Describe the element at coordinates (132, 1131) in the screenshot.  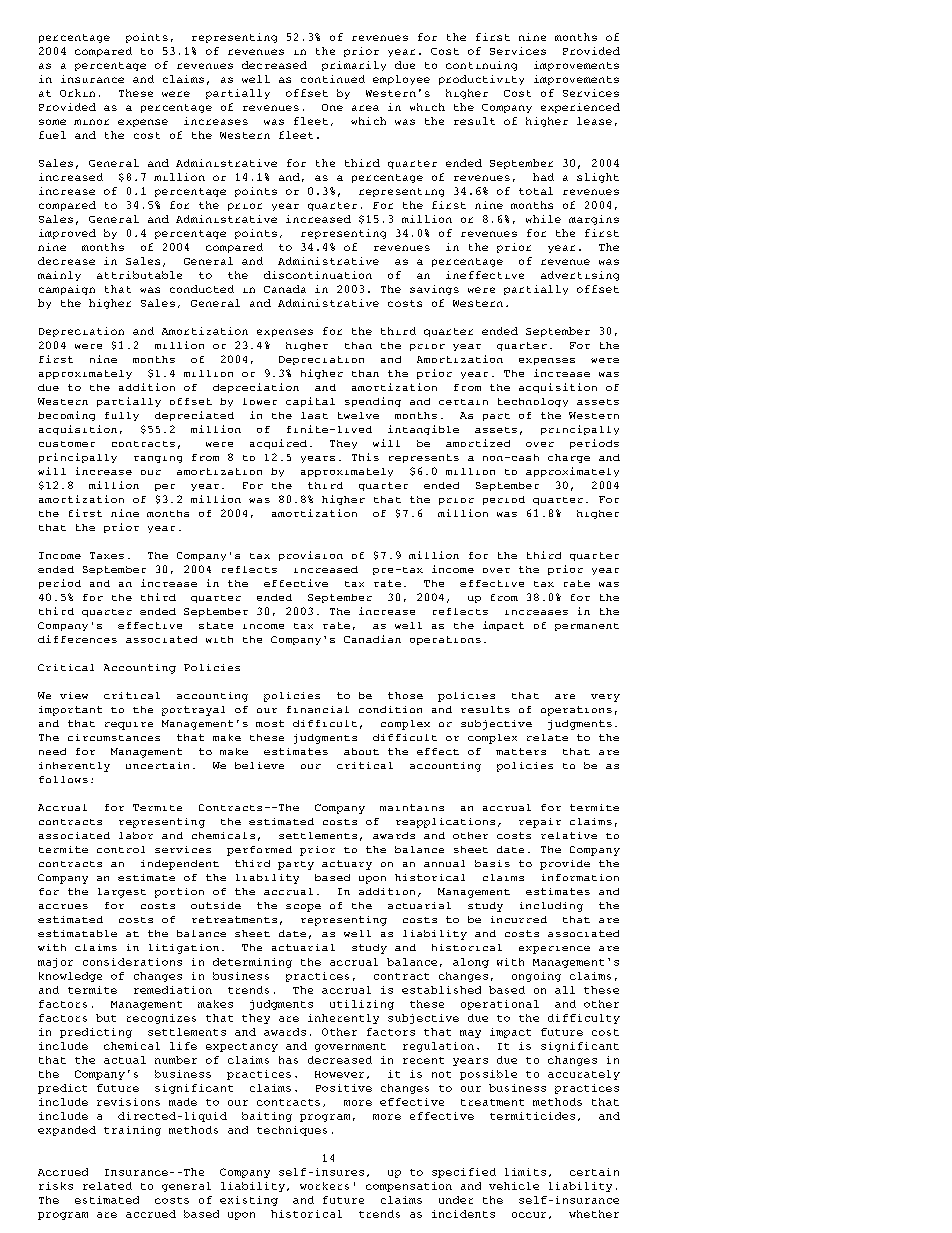
I see `training` at that location.
